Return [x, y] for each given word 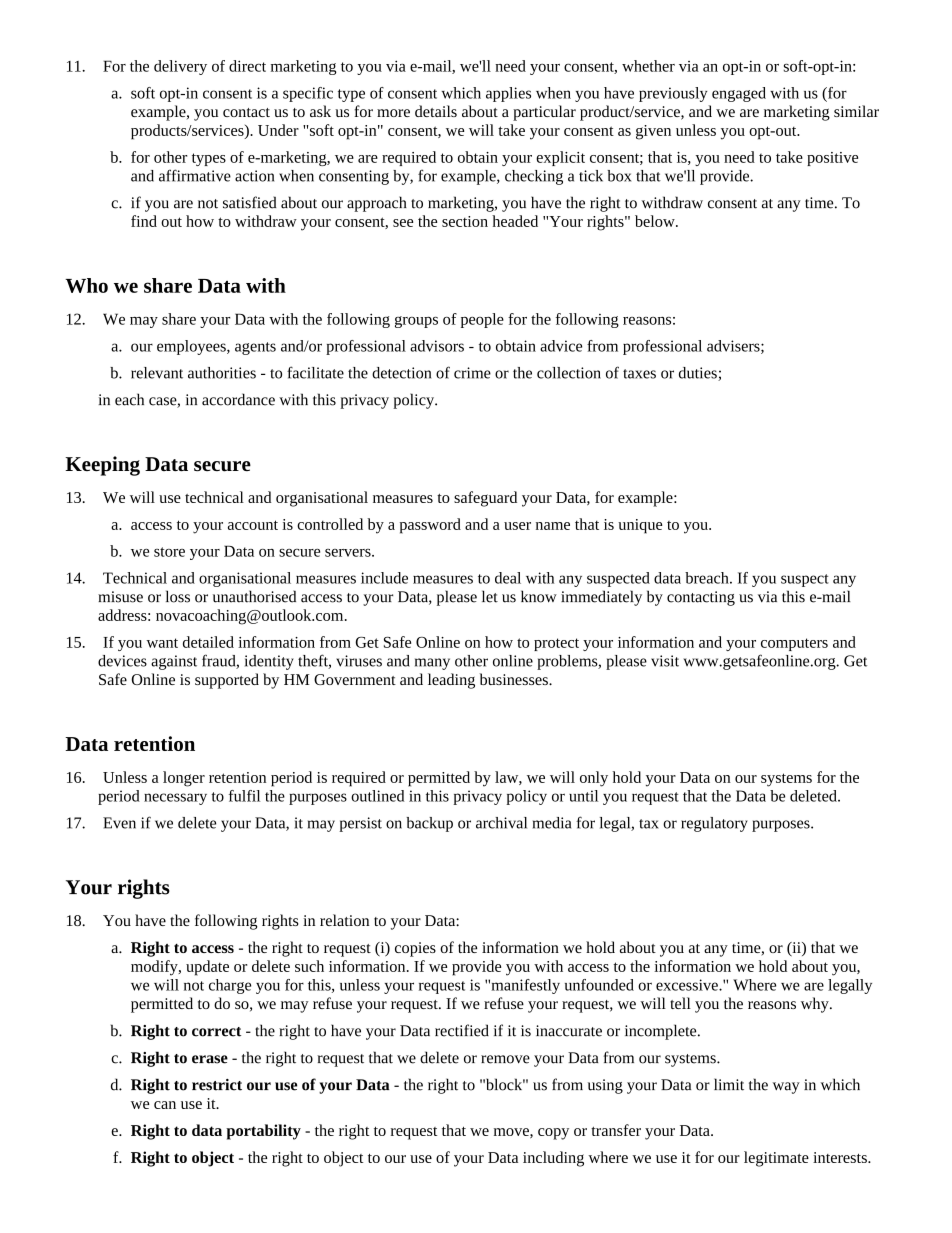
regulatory [714, 824]
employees [192, 347]
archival [501, 823]
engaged [739, 94]
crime [472, 373]
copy [553, 1134]
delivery [180, 67]
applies [508, 94]
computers [794, 644]
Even [119, 823]
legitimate [776, 1159]
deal [508, 578]
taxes [639, 374]
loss [178, 596]
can [165, 1105]
